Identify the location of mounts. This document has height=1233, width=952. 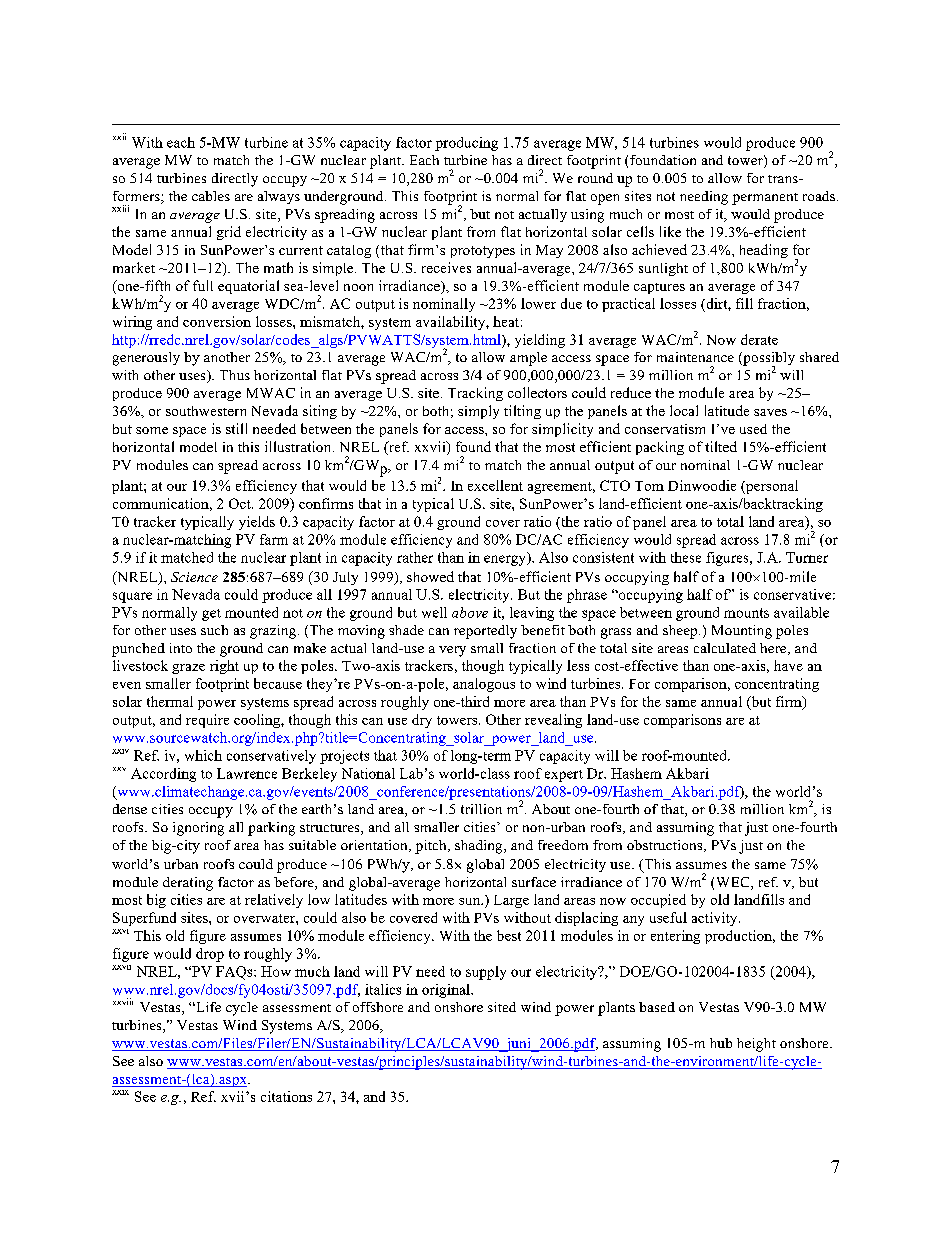
(746, 613).
